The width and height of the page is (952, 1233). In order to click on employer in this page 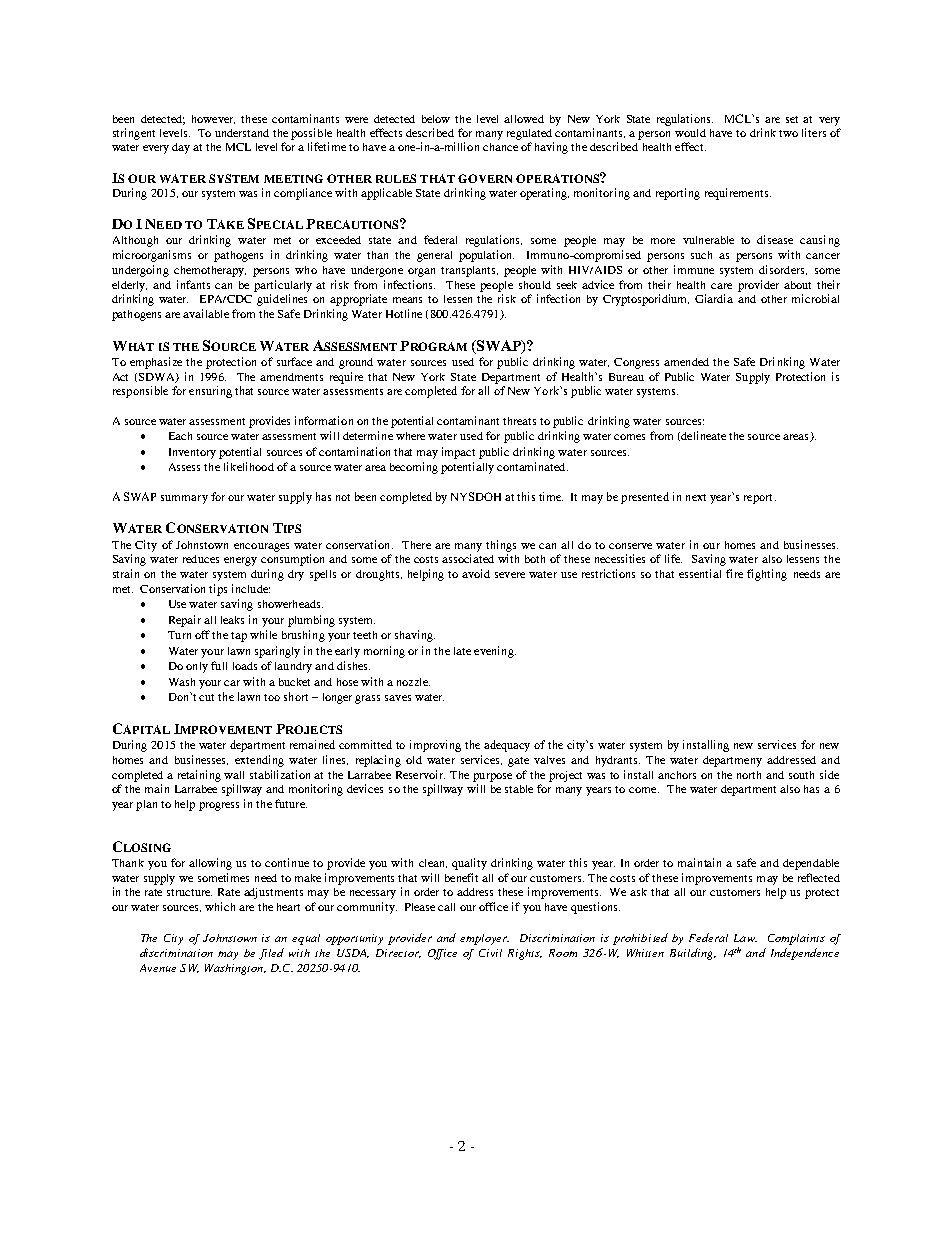, I will do `click(484, 939)`.
